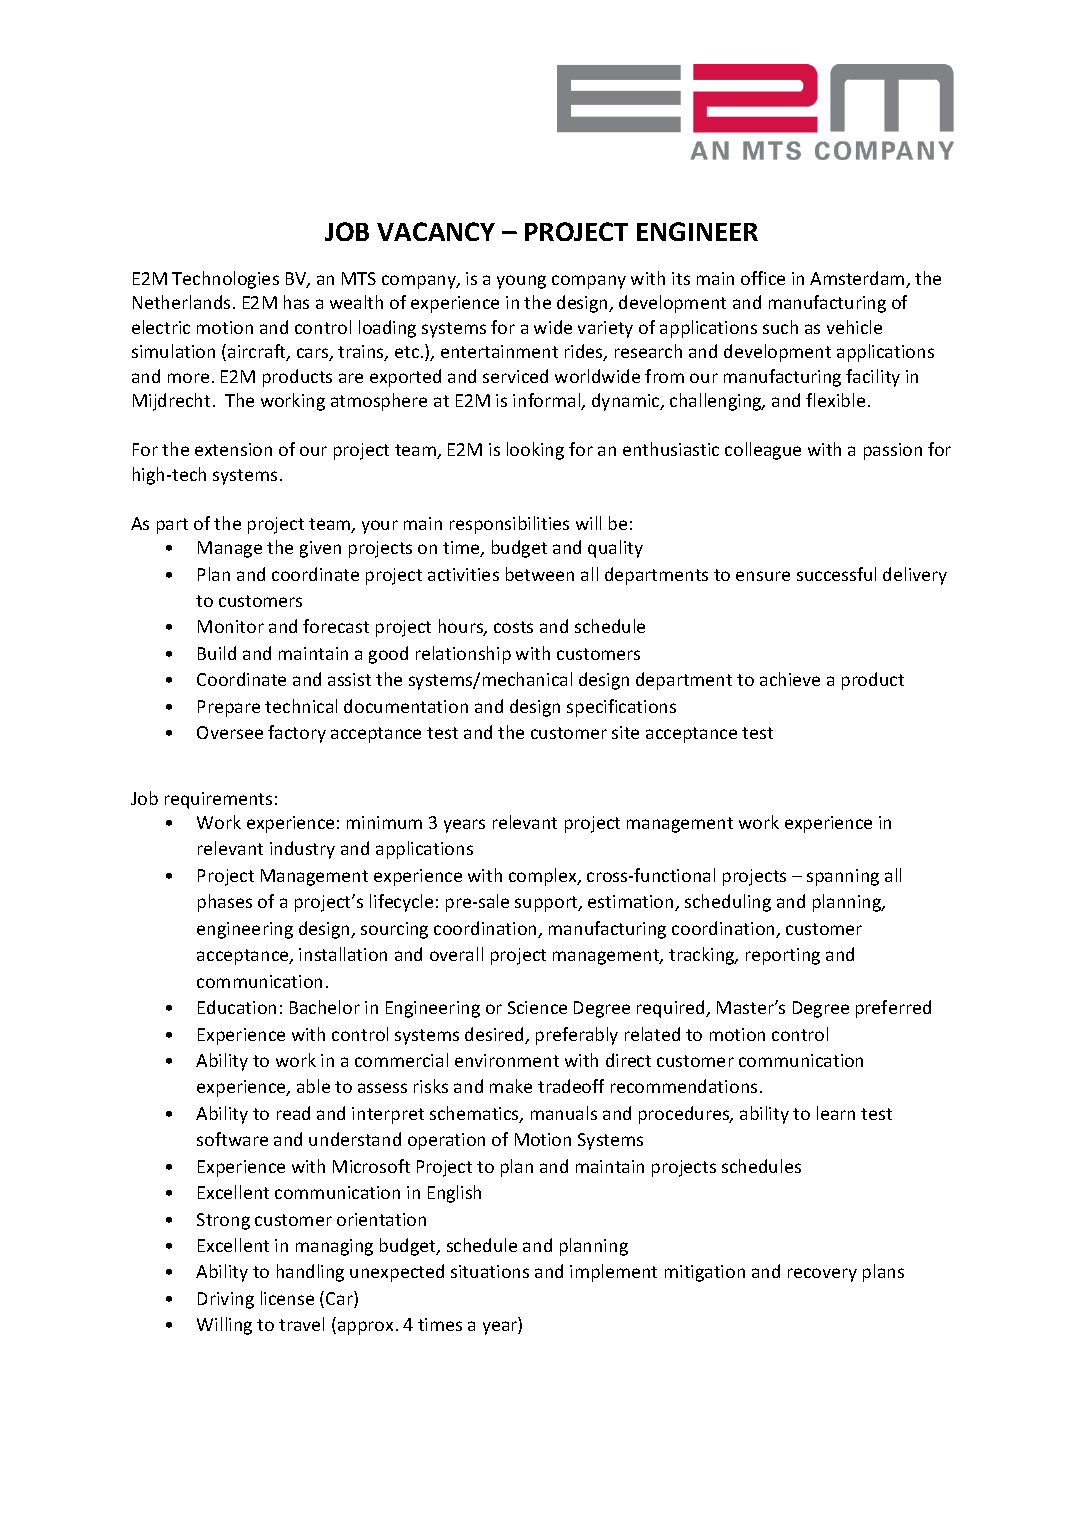 This screenshot has width=1085, height=1535. Describe the element at coordinates (218, 800) in the screenshot. I see `requirements` at that location.
